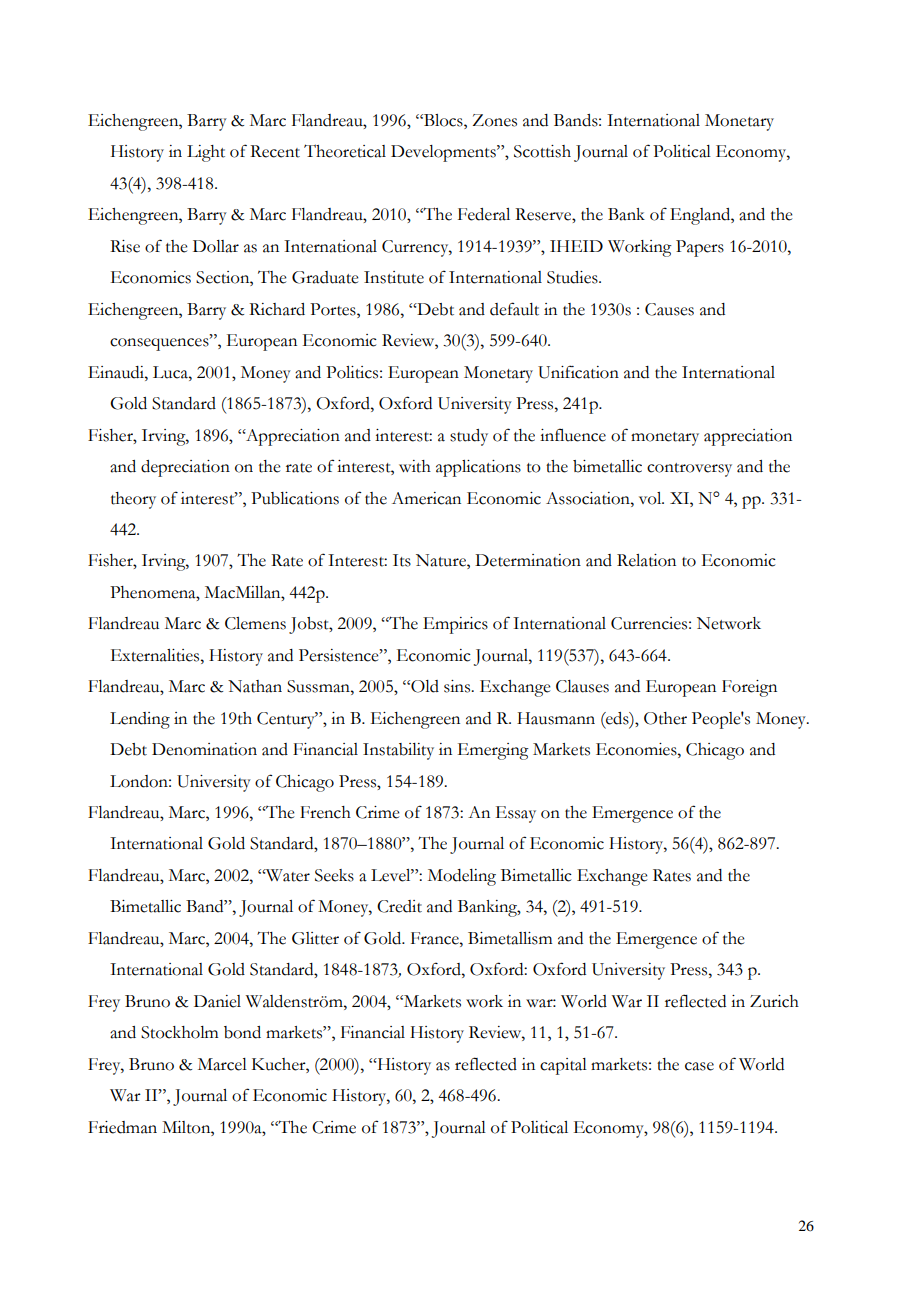  I want to click on Papers, so click(700, 248).
